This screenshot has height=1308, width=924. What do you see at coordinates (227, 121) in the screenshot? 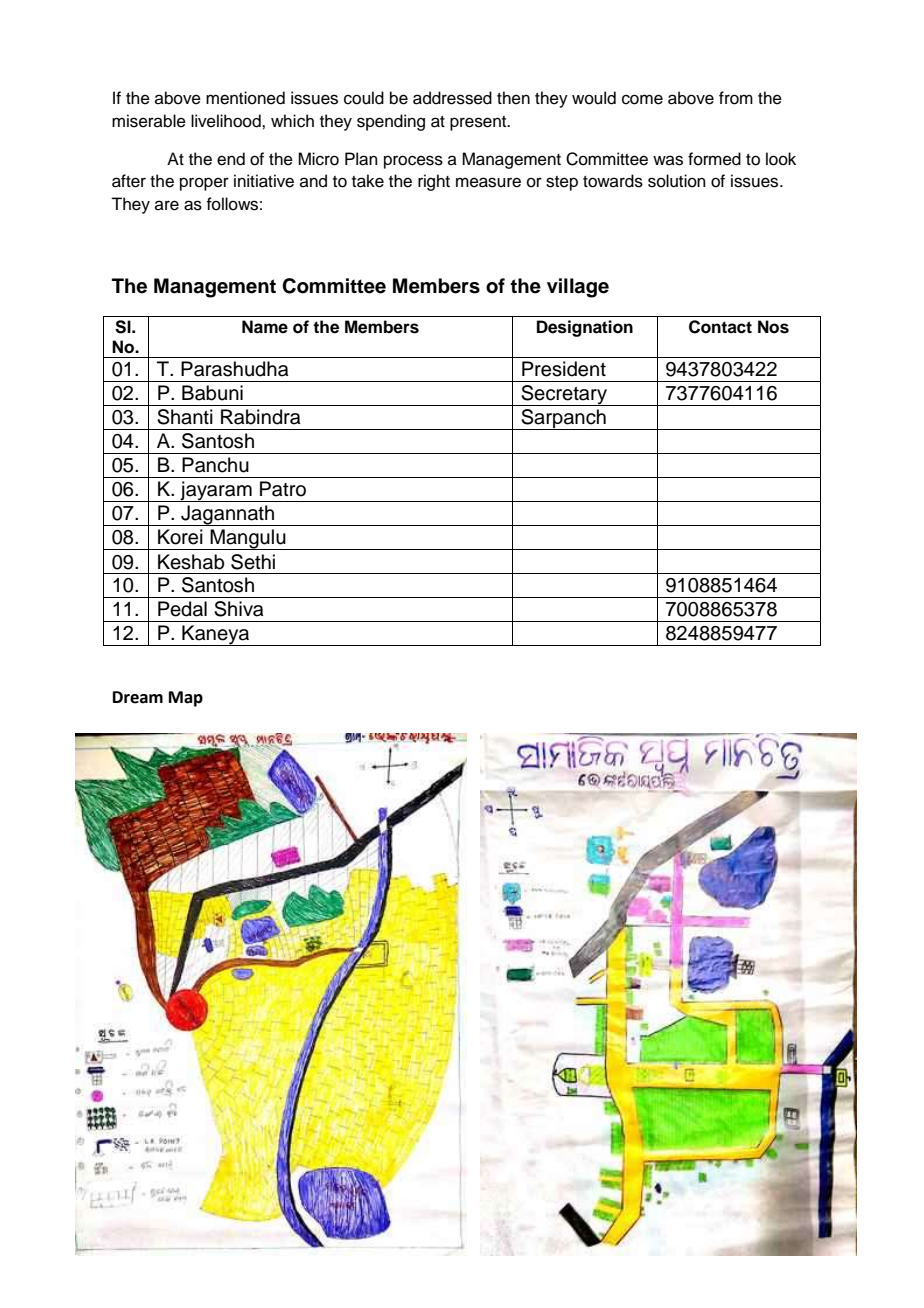
I see `livelihood` at bounding box center [227, 121].
